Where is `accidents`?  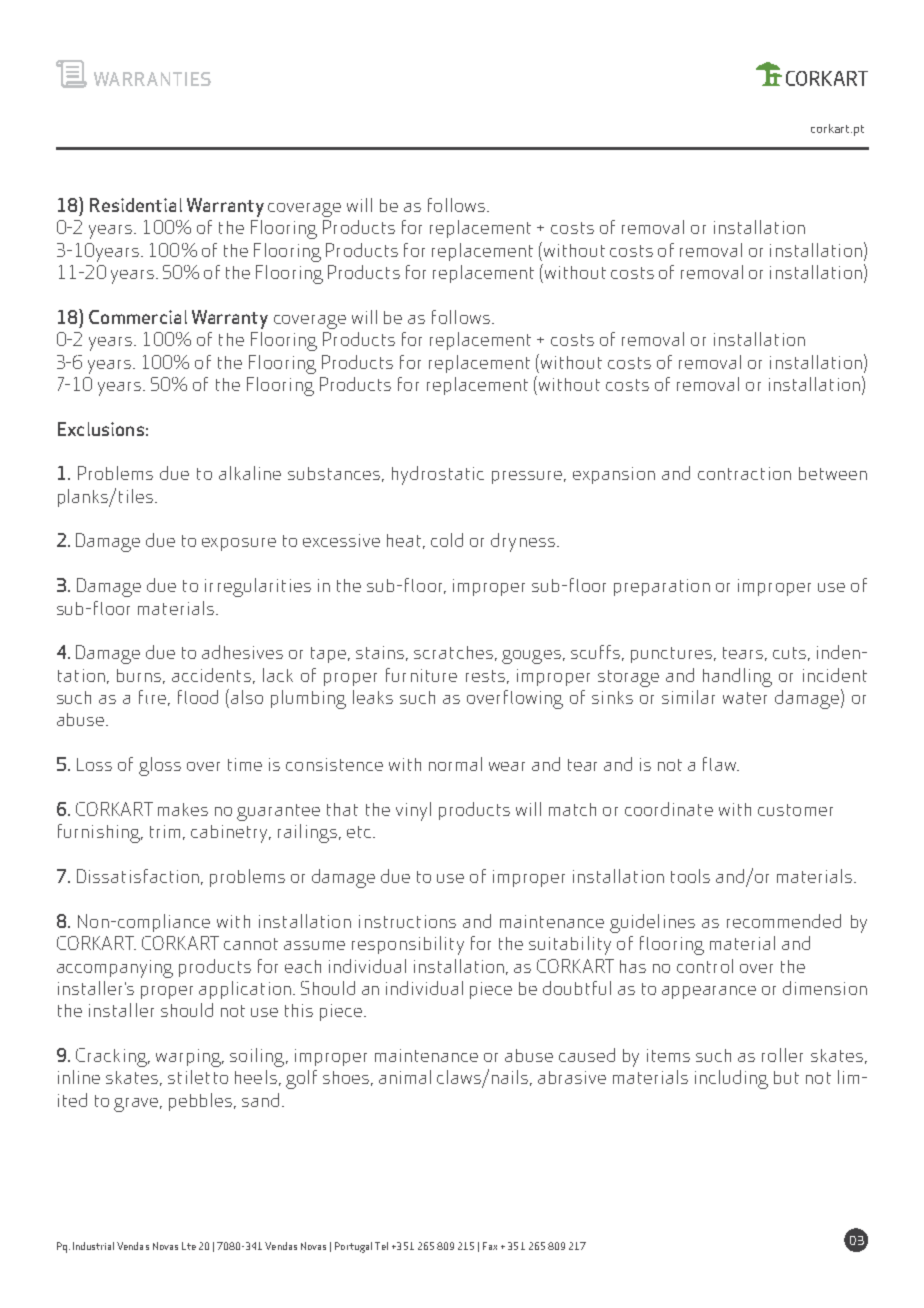
accidents is located at coordinates (211, 675).
